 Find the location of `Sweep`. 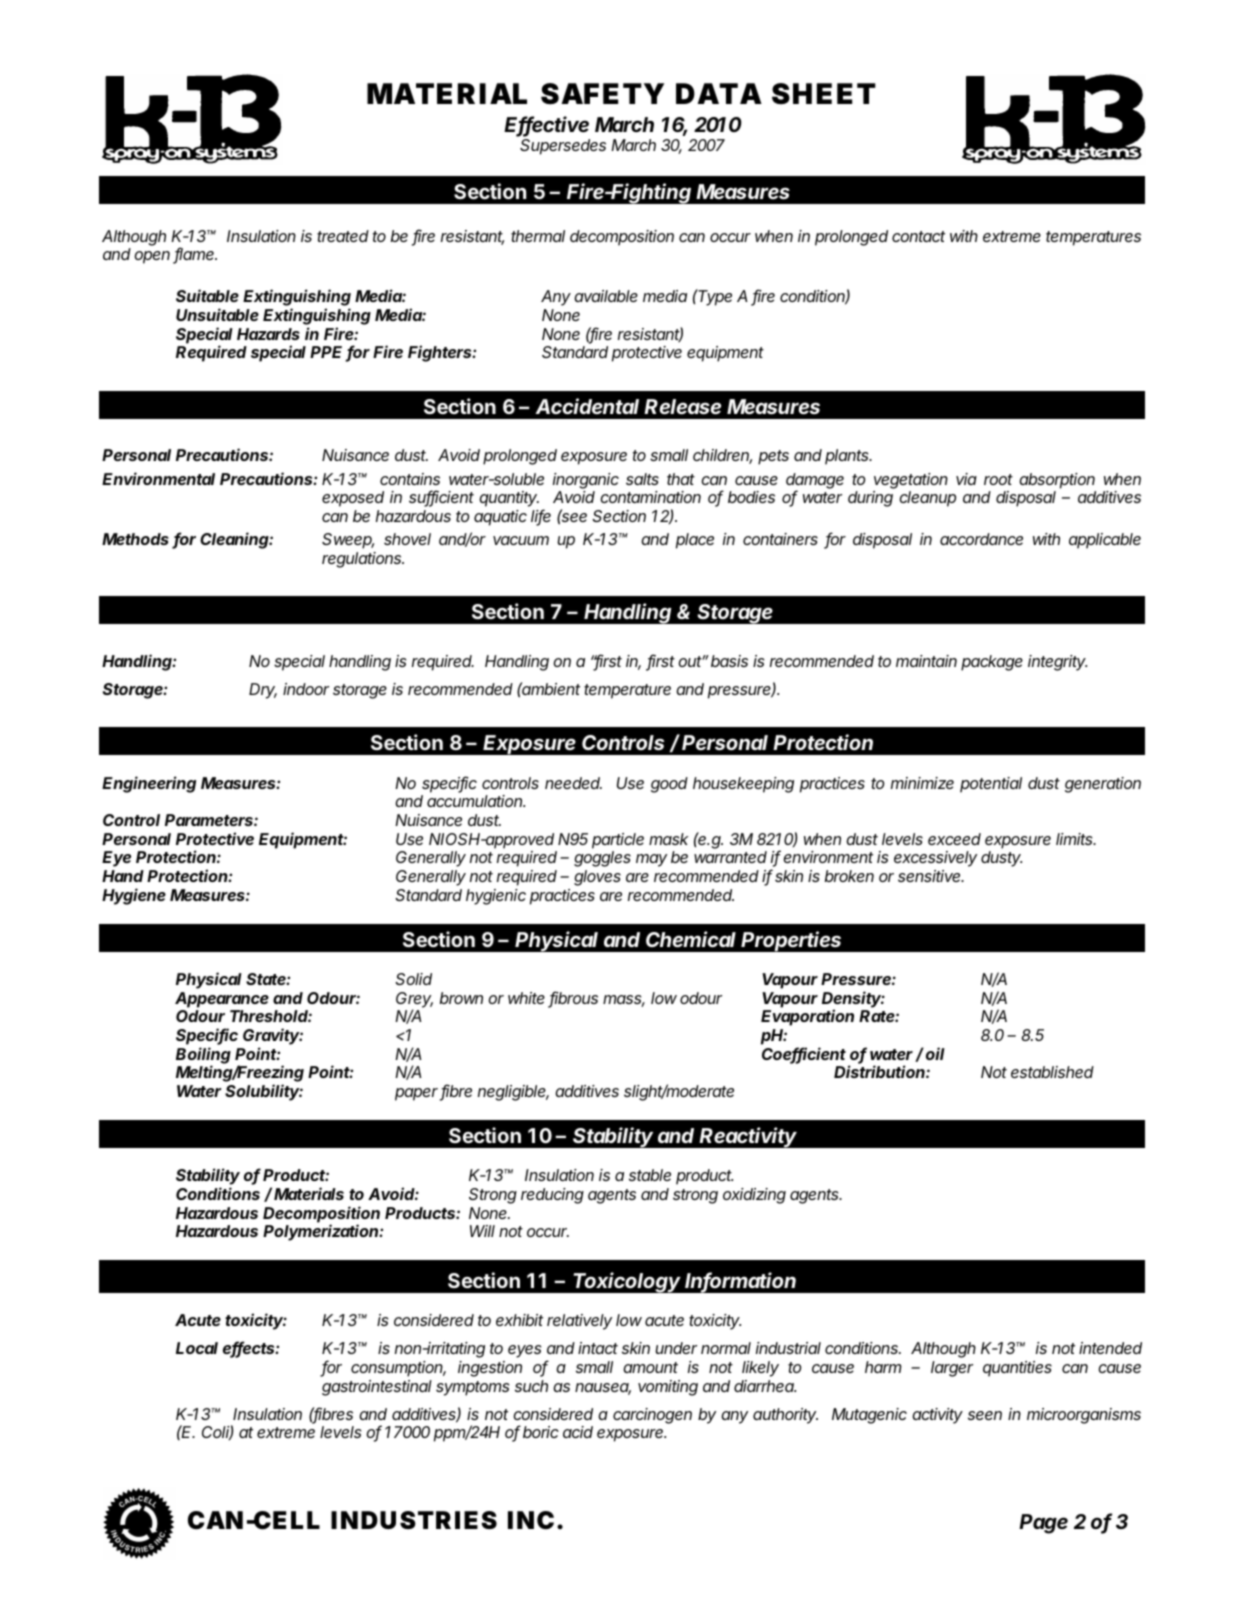

Sweep is located at coordinates (348, 541).
